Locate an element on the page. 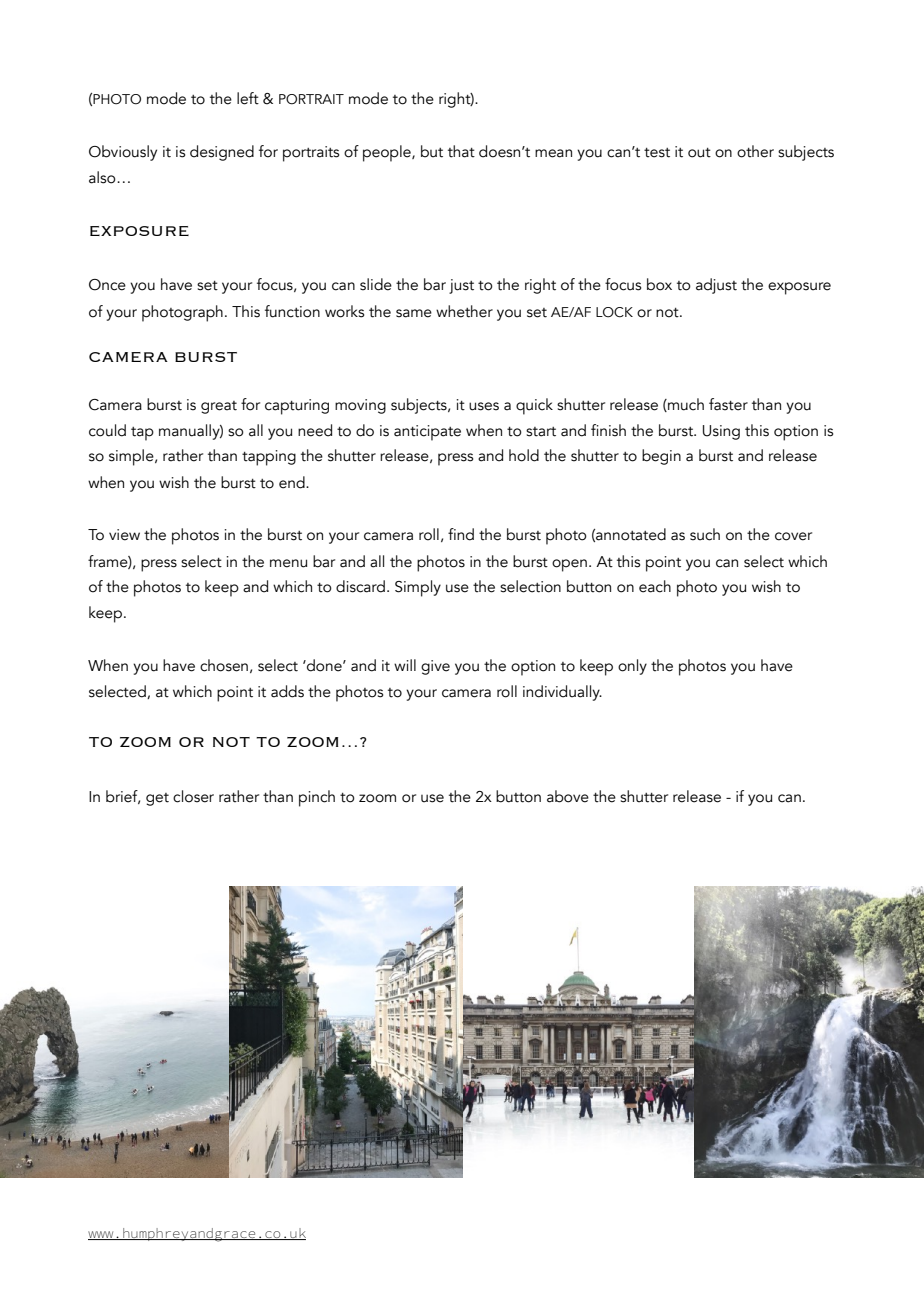 The image size is (924, 1308). Using is located at coordinates (721, 432).
